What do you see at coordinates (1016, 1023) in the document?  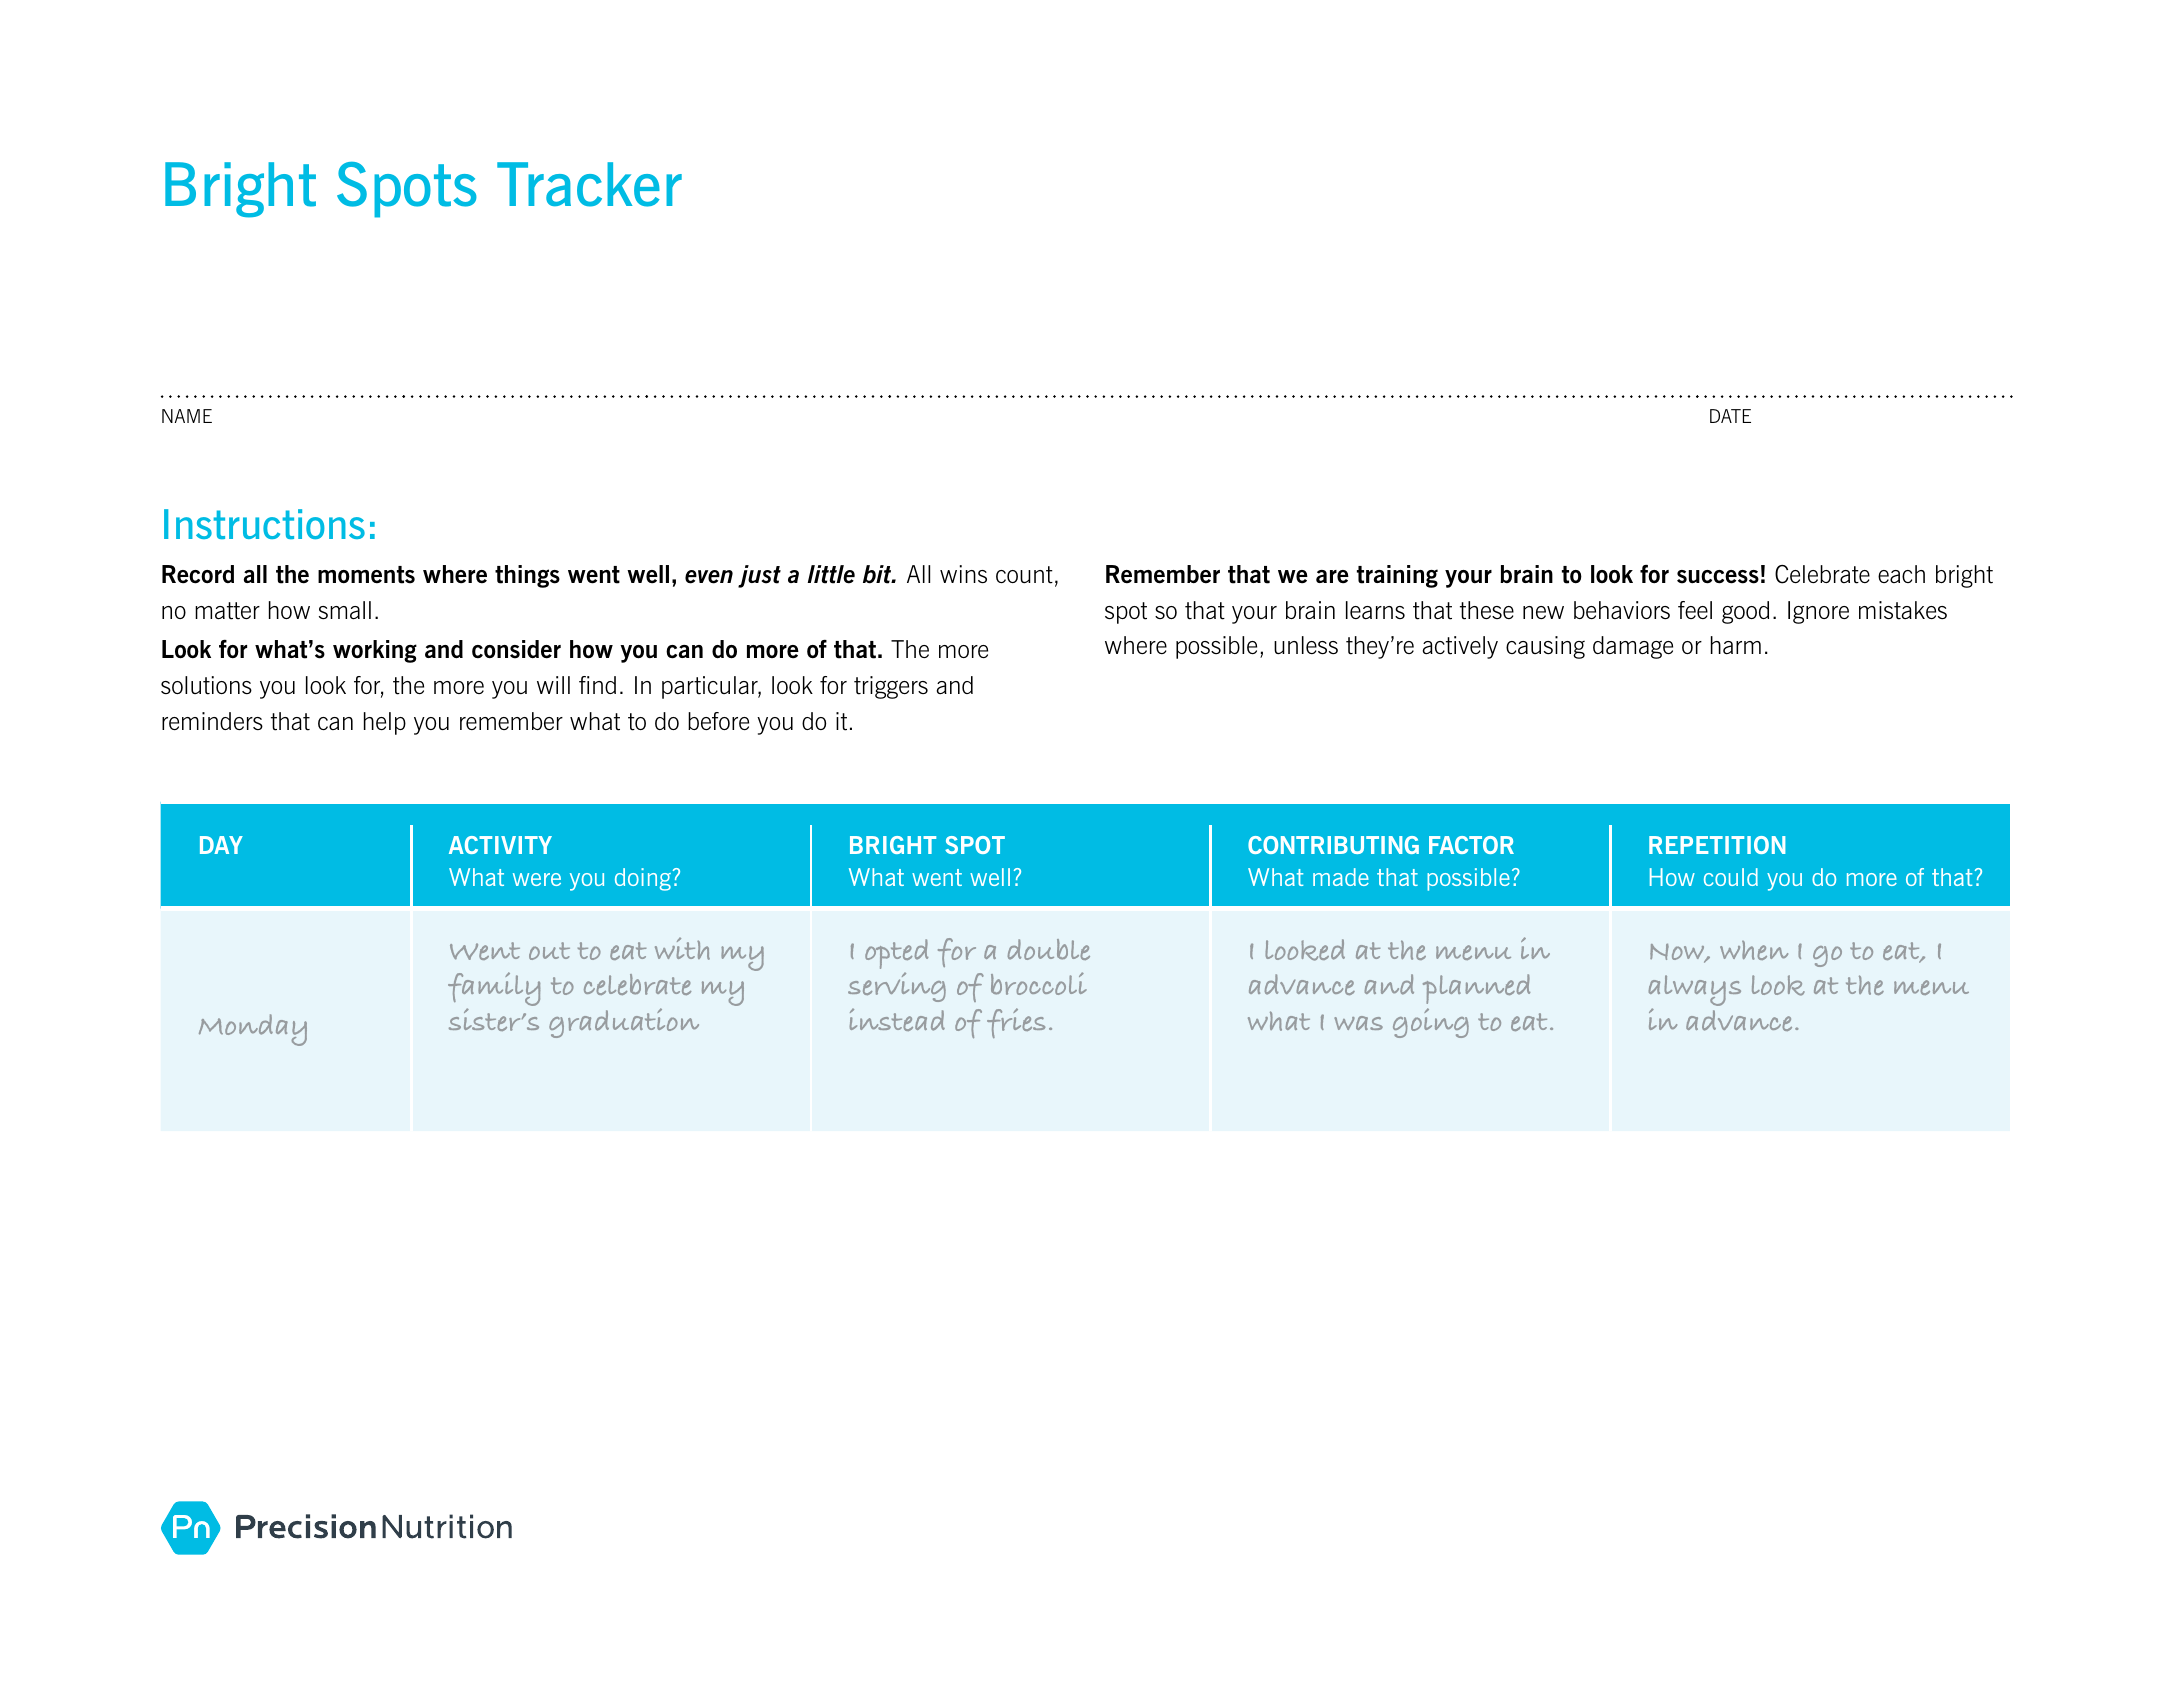 I see `fries` at bounding box center [1016, 1023].
